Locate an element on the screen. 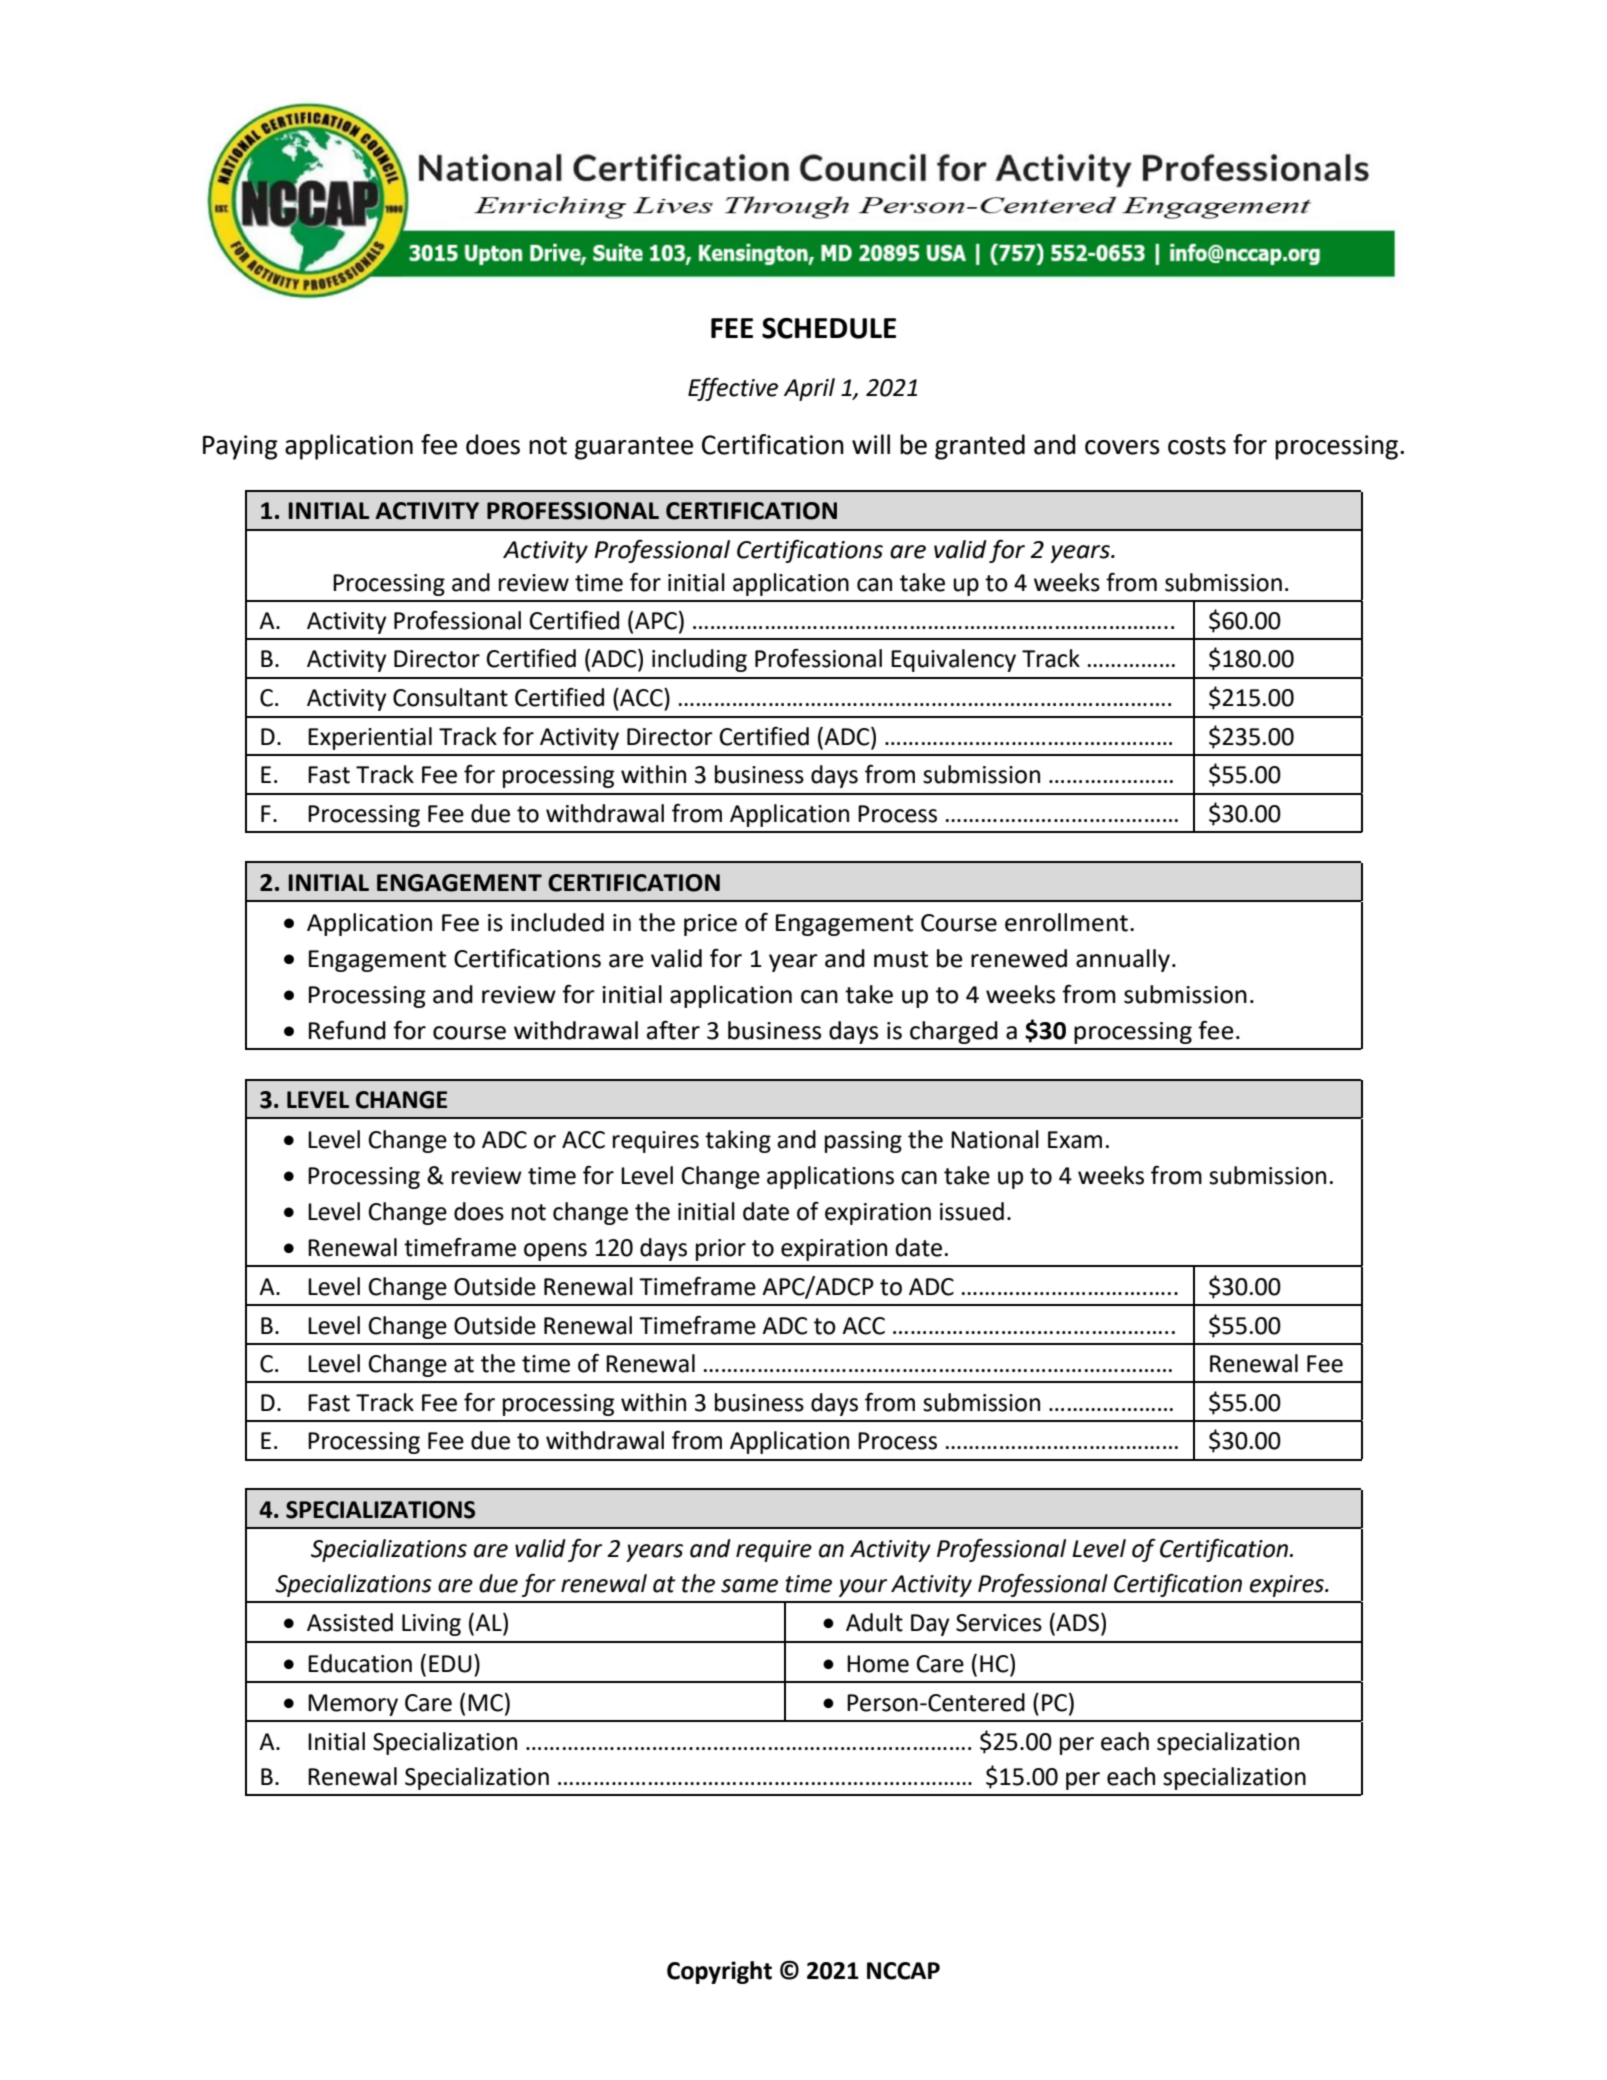 The width and height of the screenshot is (1607, 2080). Memory is located at coordinates (353, 1705).
